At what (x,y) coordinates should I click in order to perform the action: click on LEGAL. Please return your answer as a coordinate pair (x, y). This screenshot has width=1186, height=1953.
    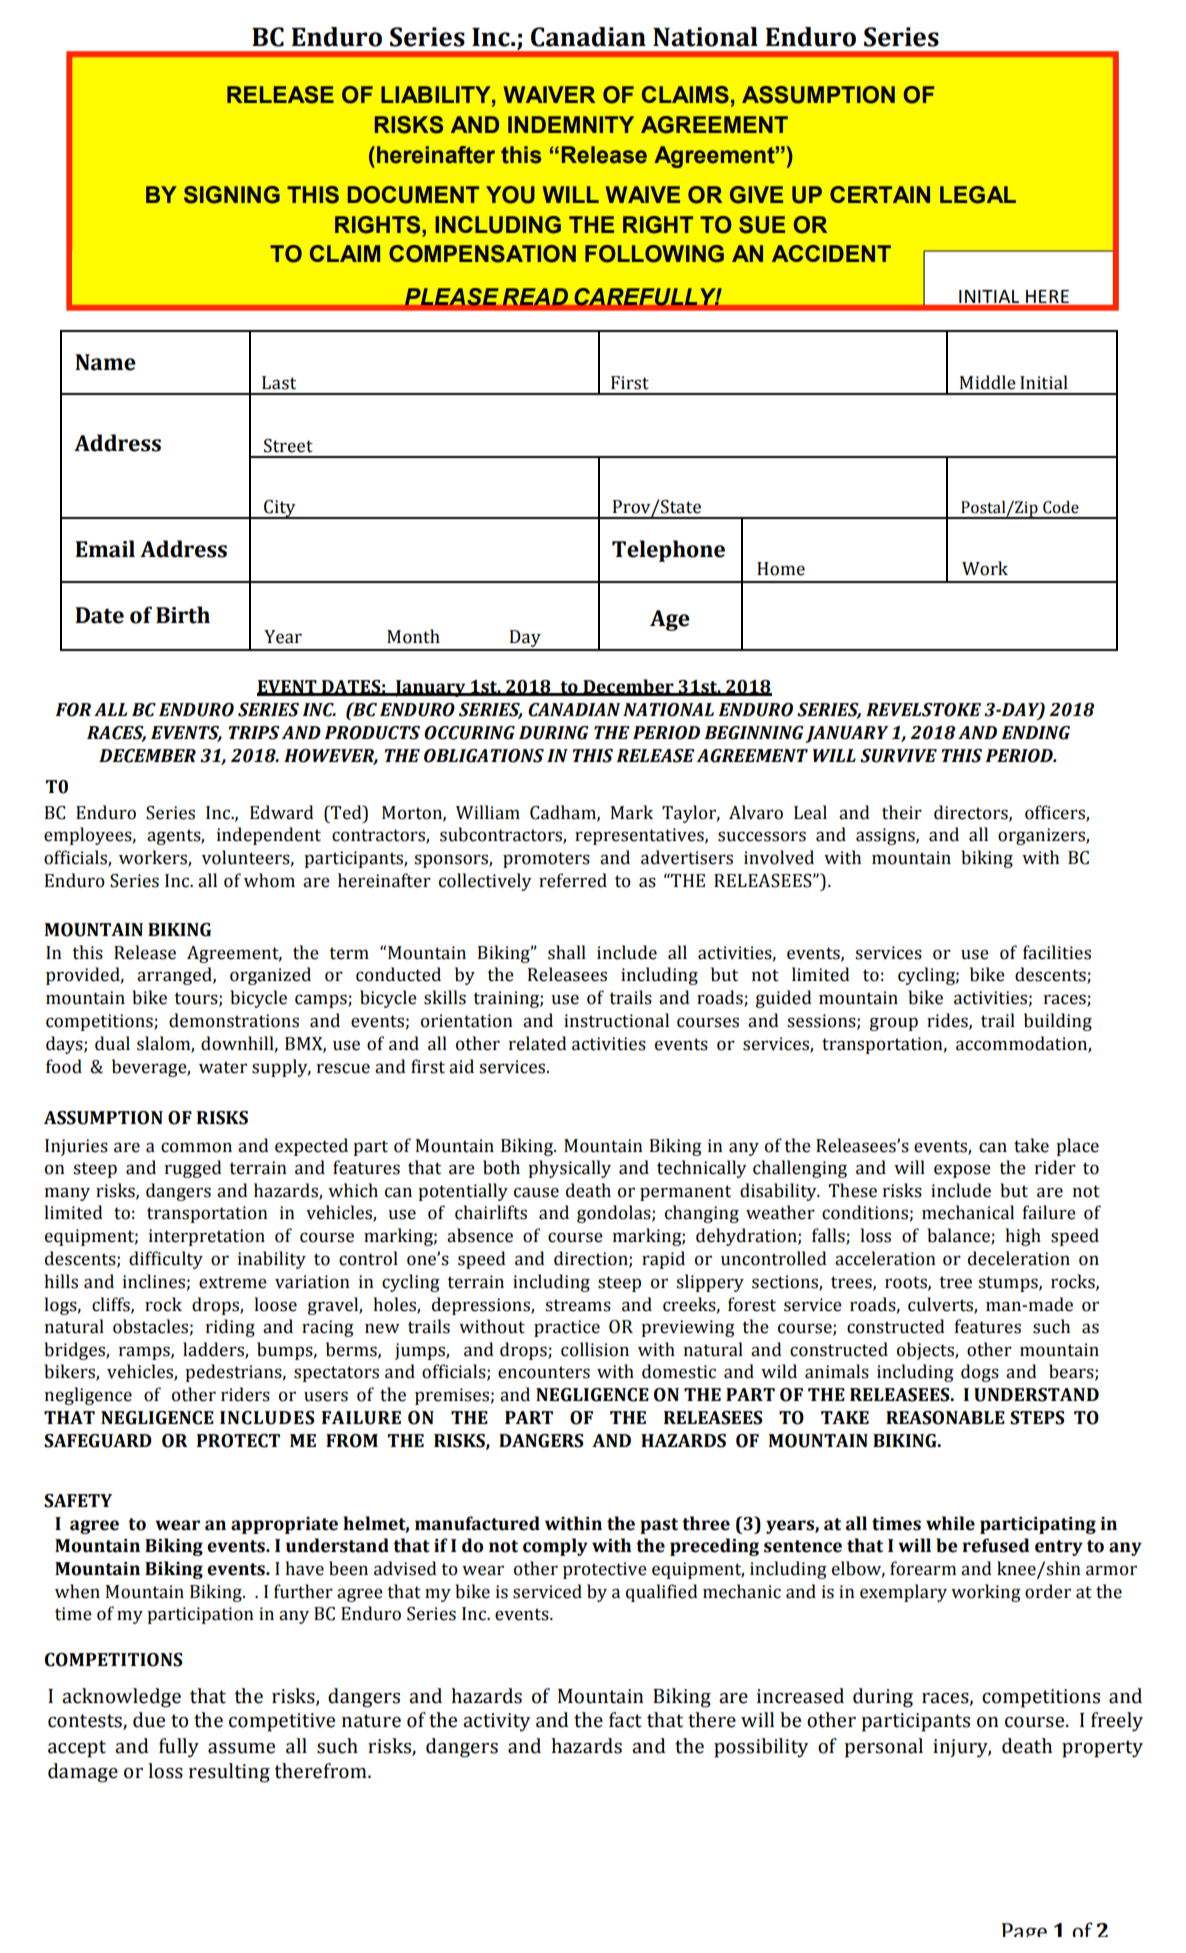
    Looking at the image, I should click on (978, 195).
